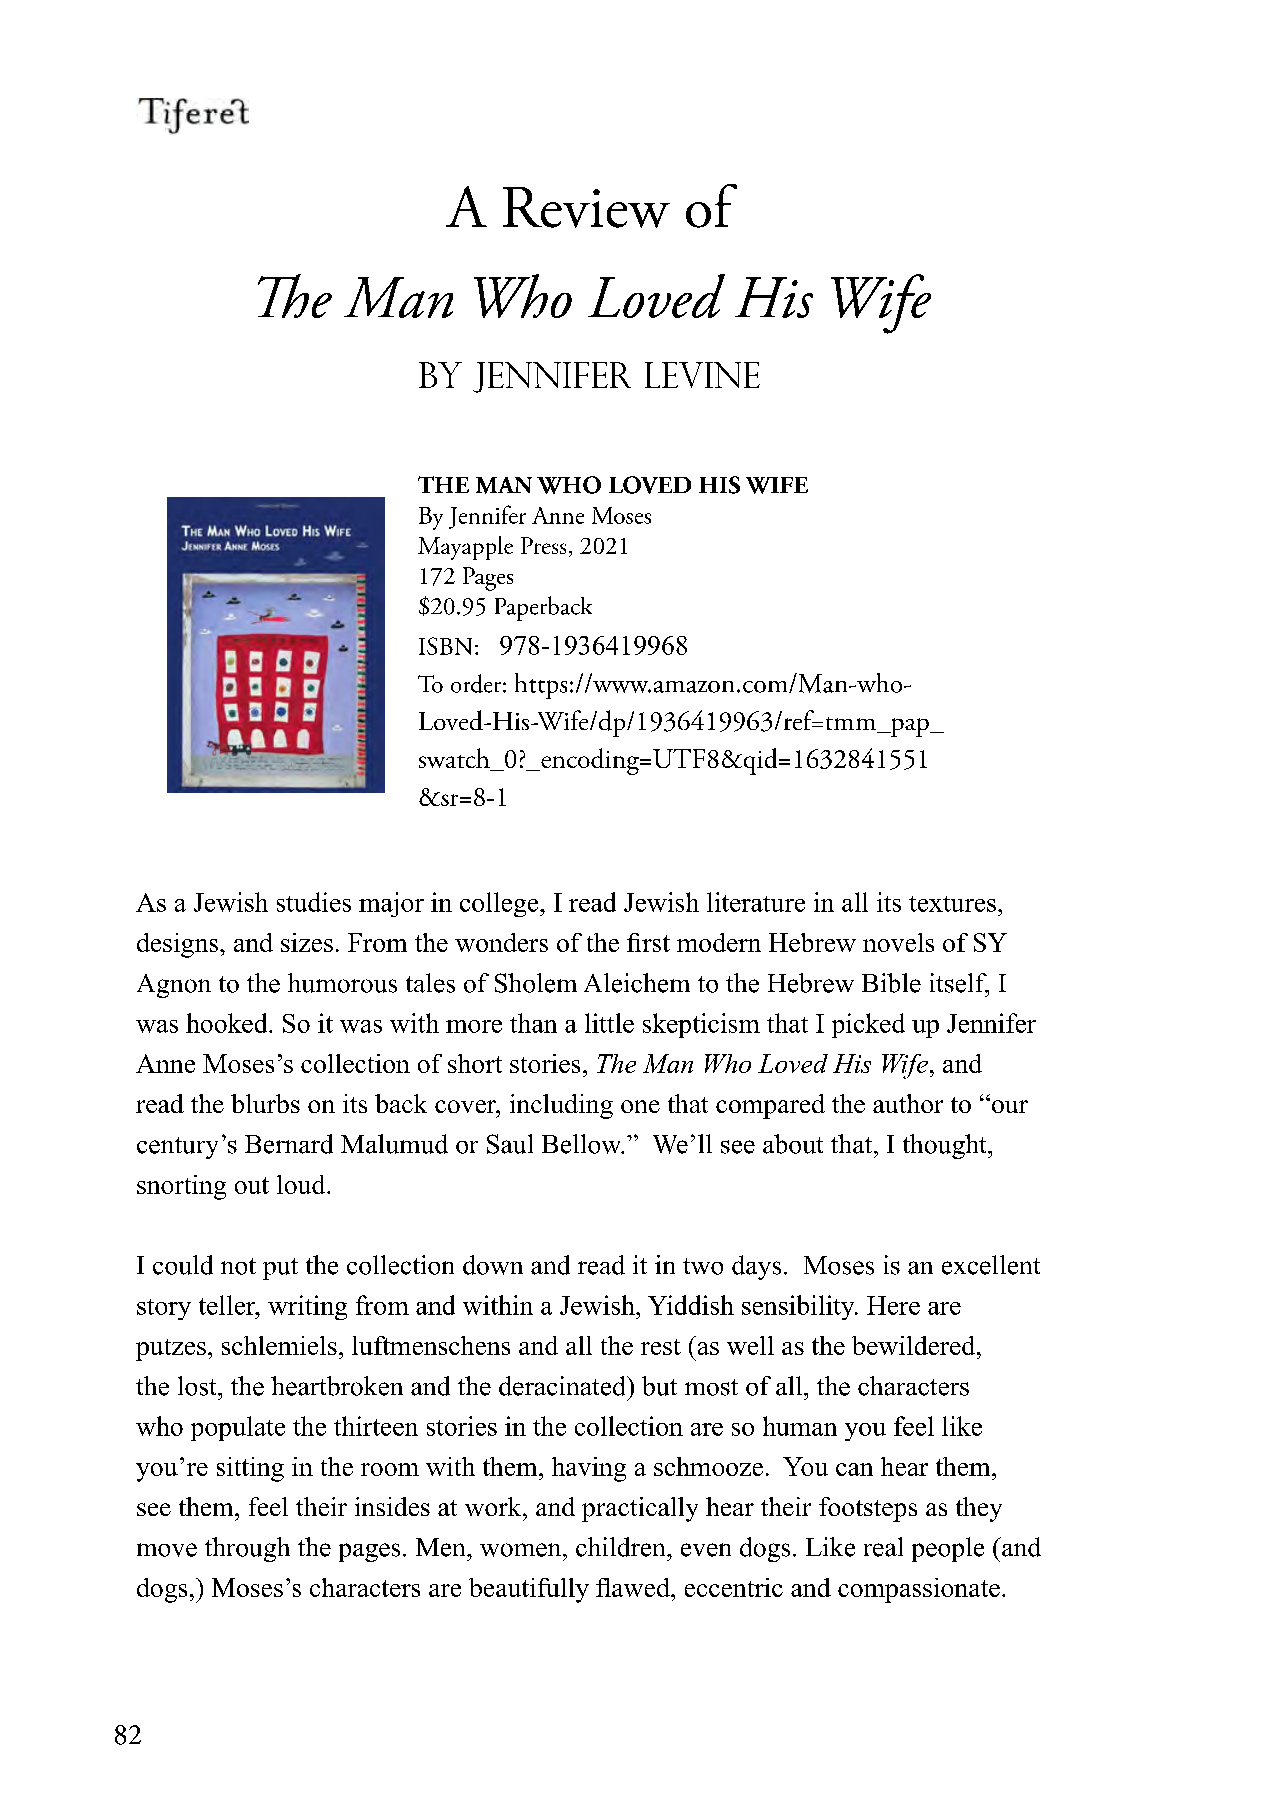 This document has width=1269, height=1813. Describe the element at coordinates (893, 1305) in the document. I see `Here` at that location.
